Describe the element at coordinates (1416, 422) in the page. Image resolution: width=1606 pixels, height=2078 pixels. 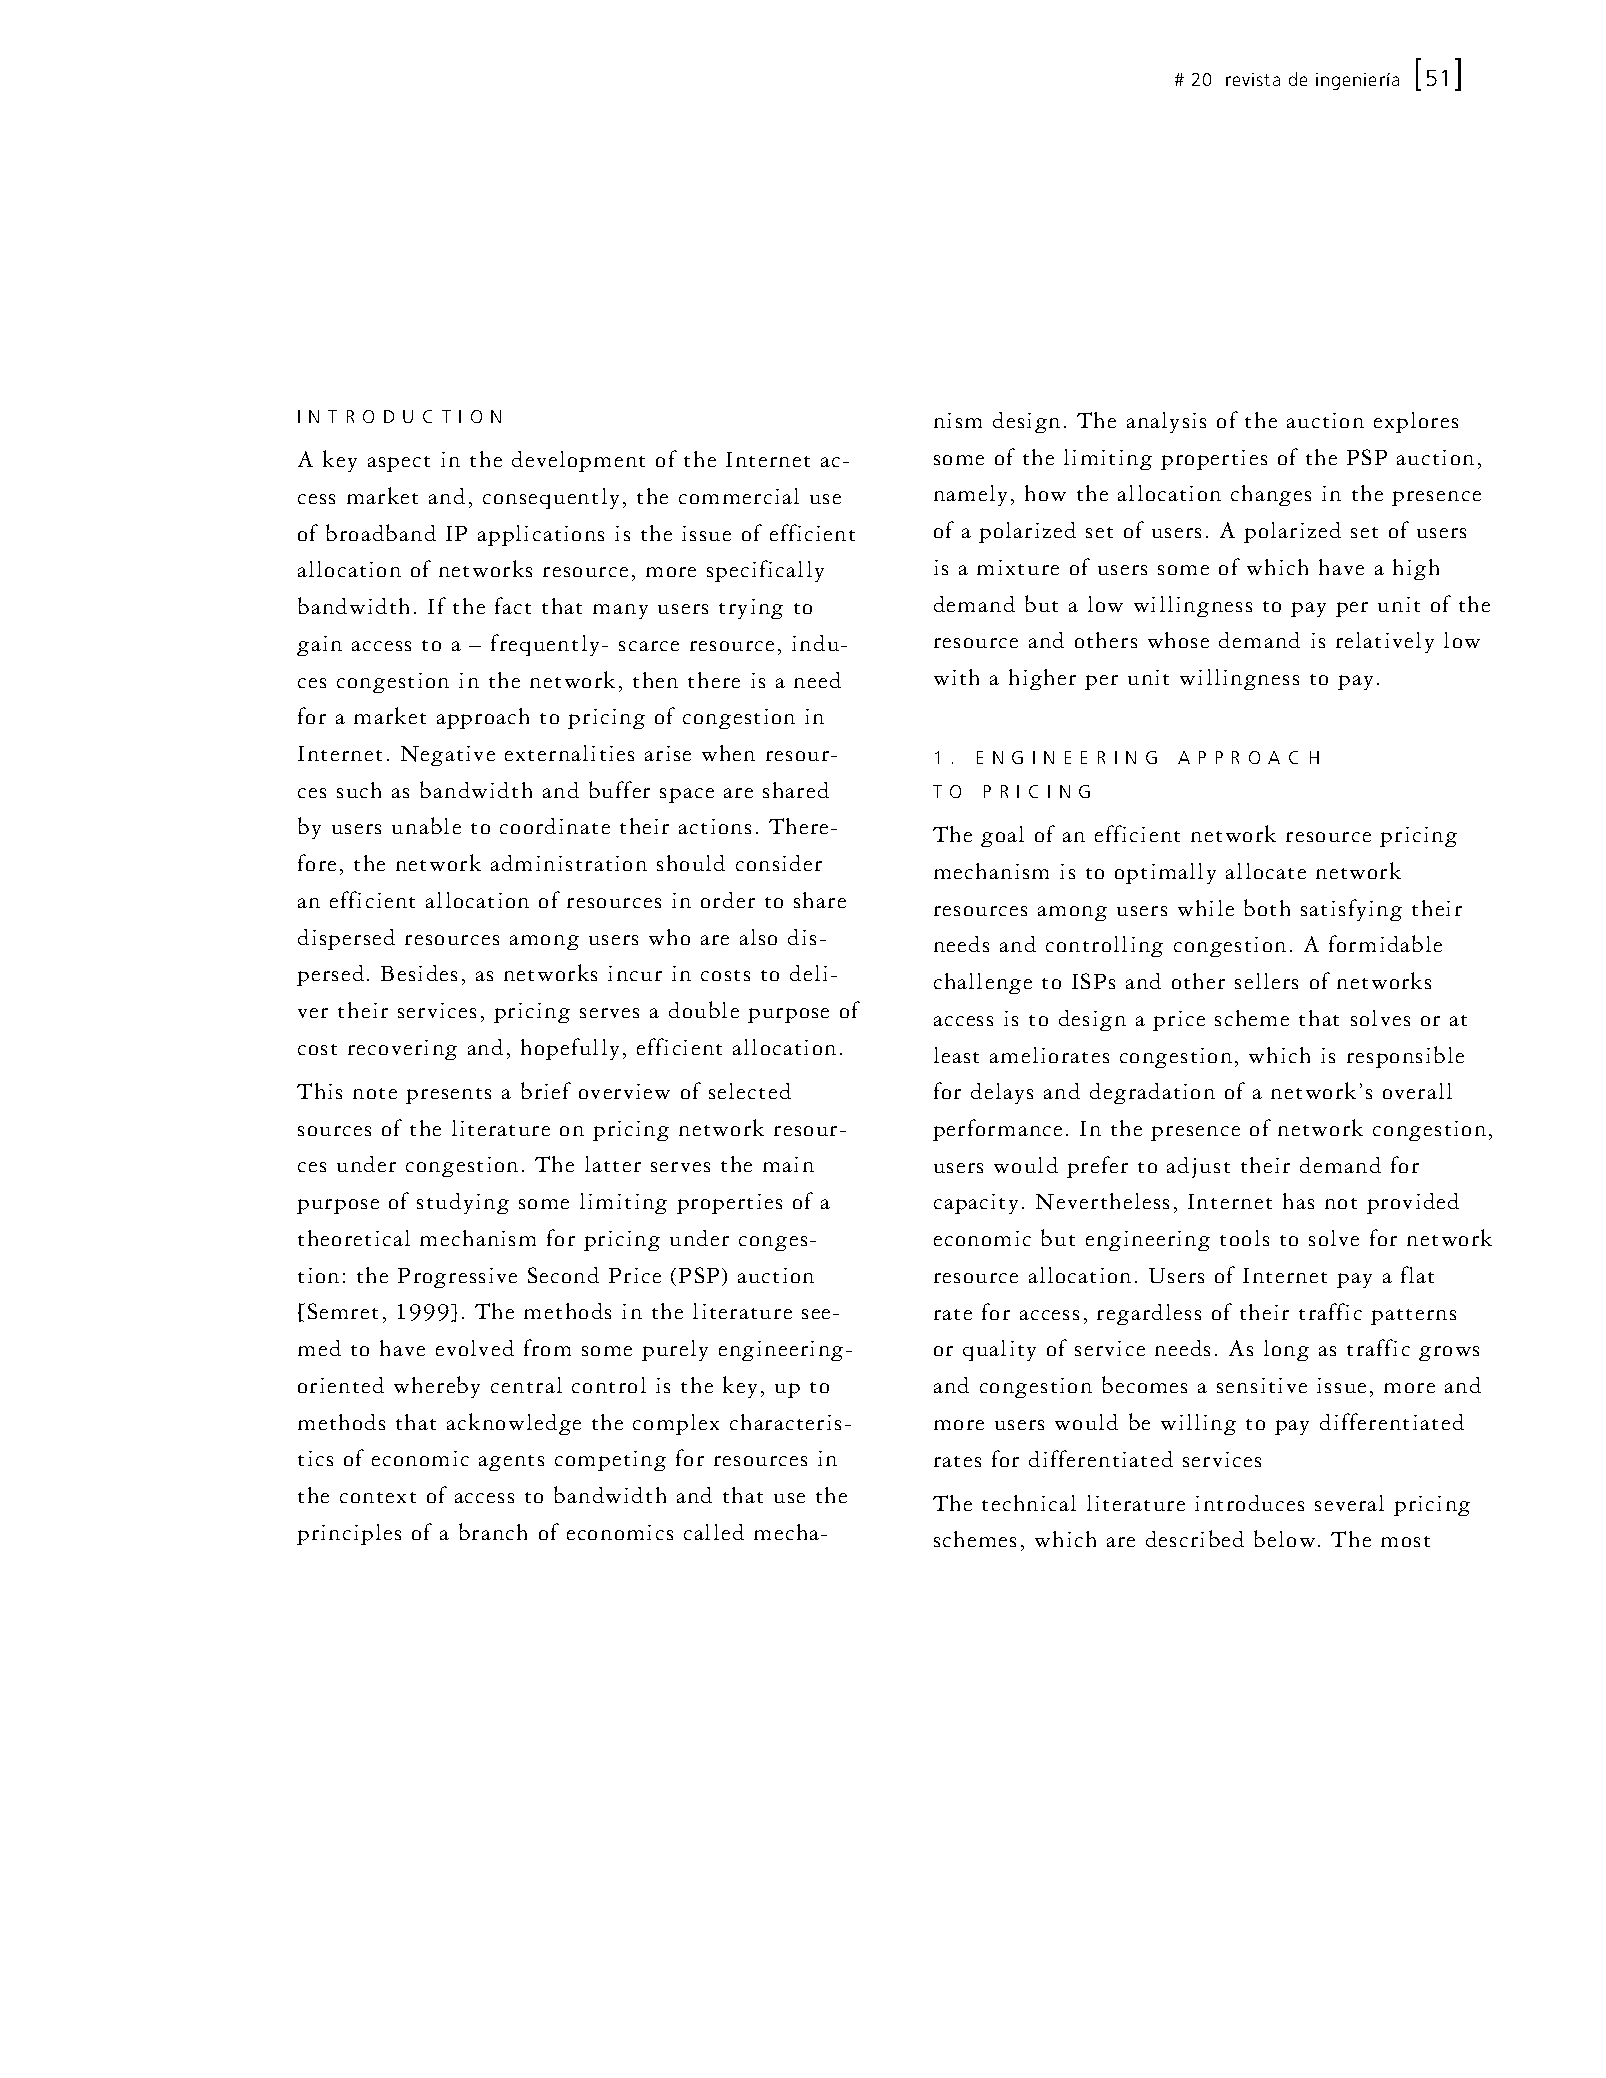
I see `explores` at that location.
